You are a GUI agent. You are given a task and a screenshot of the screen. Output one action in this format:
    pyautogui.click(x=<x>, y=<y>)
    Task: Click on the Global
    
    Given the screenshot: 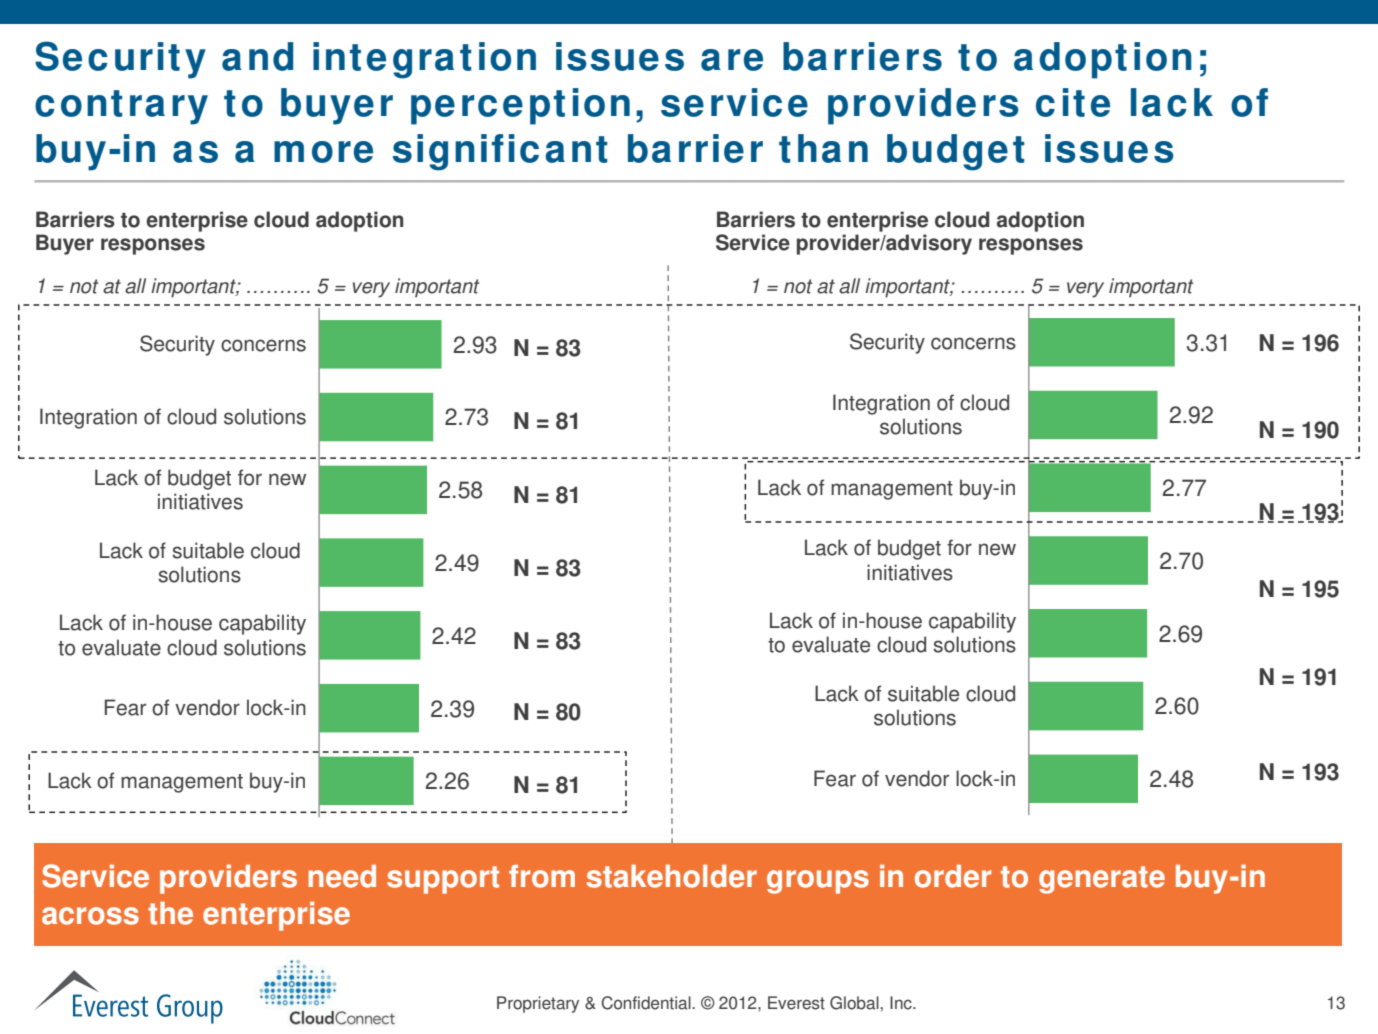 What is the action you would take?
    pyautogui.click(x=855, y=1003)
